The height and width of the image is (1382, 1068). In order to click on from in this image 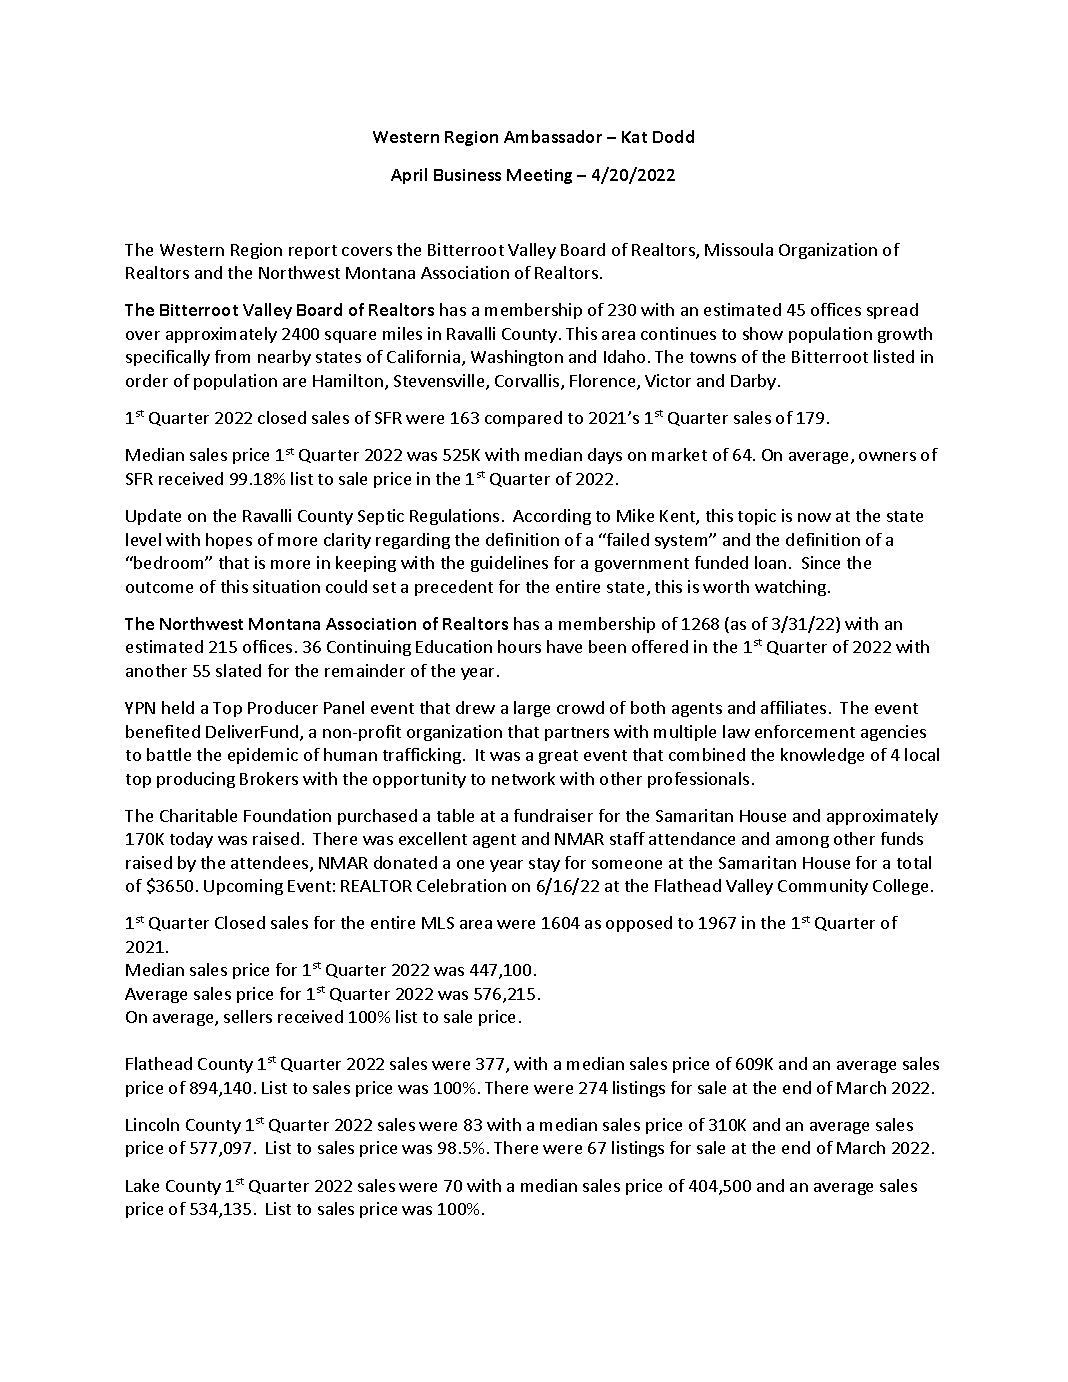, I will do `click(232, 356)`.
